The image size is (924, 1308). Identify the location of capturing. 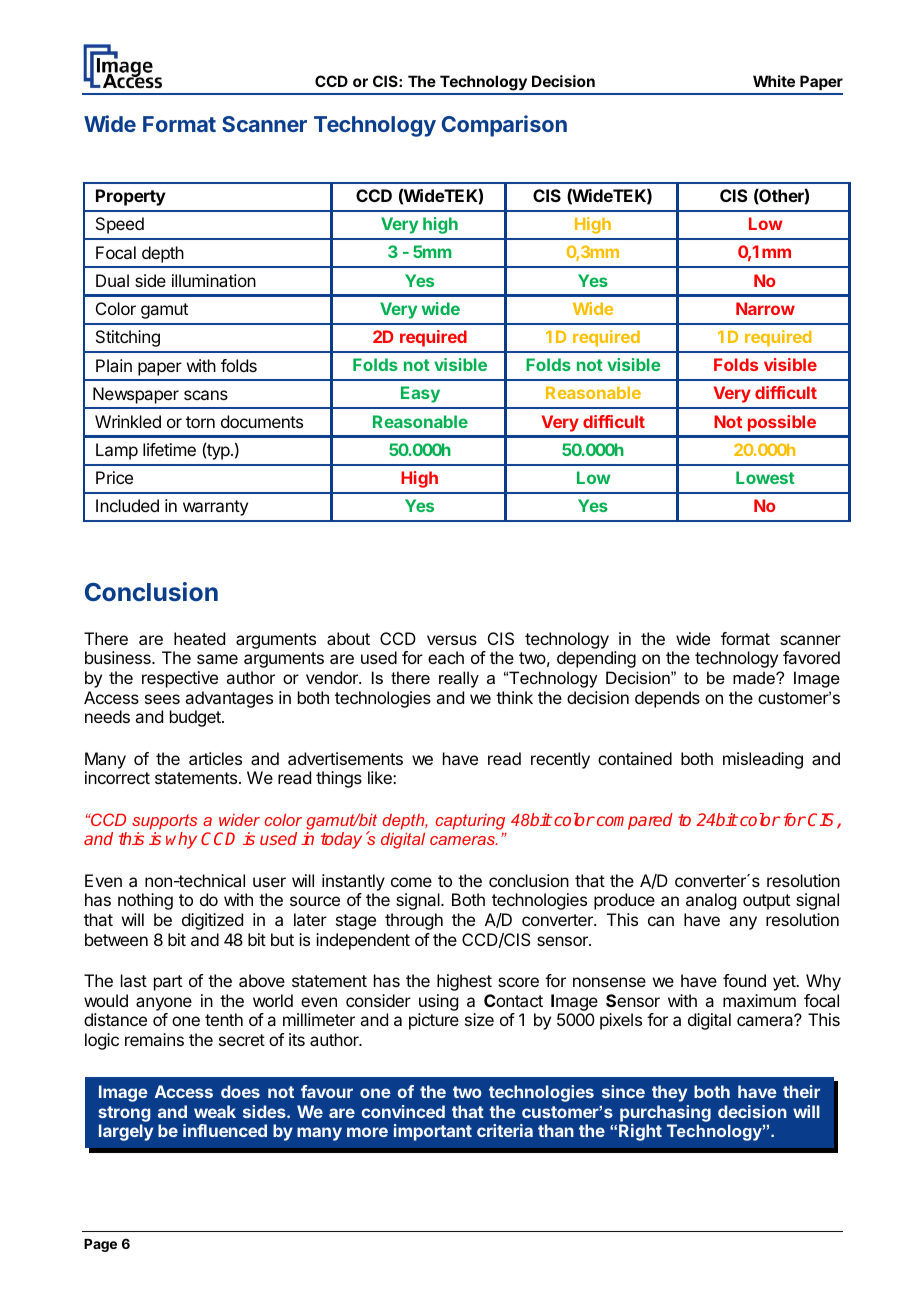
(470, 822).
